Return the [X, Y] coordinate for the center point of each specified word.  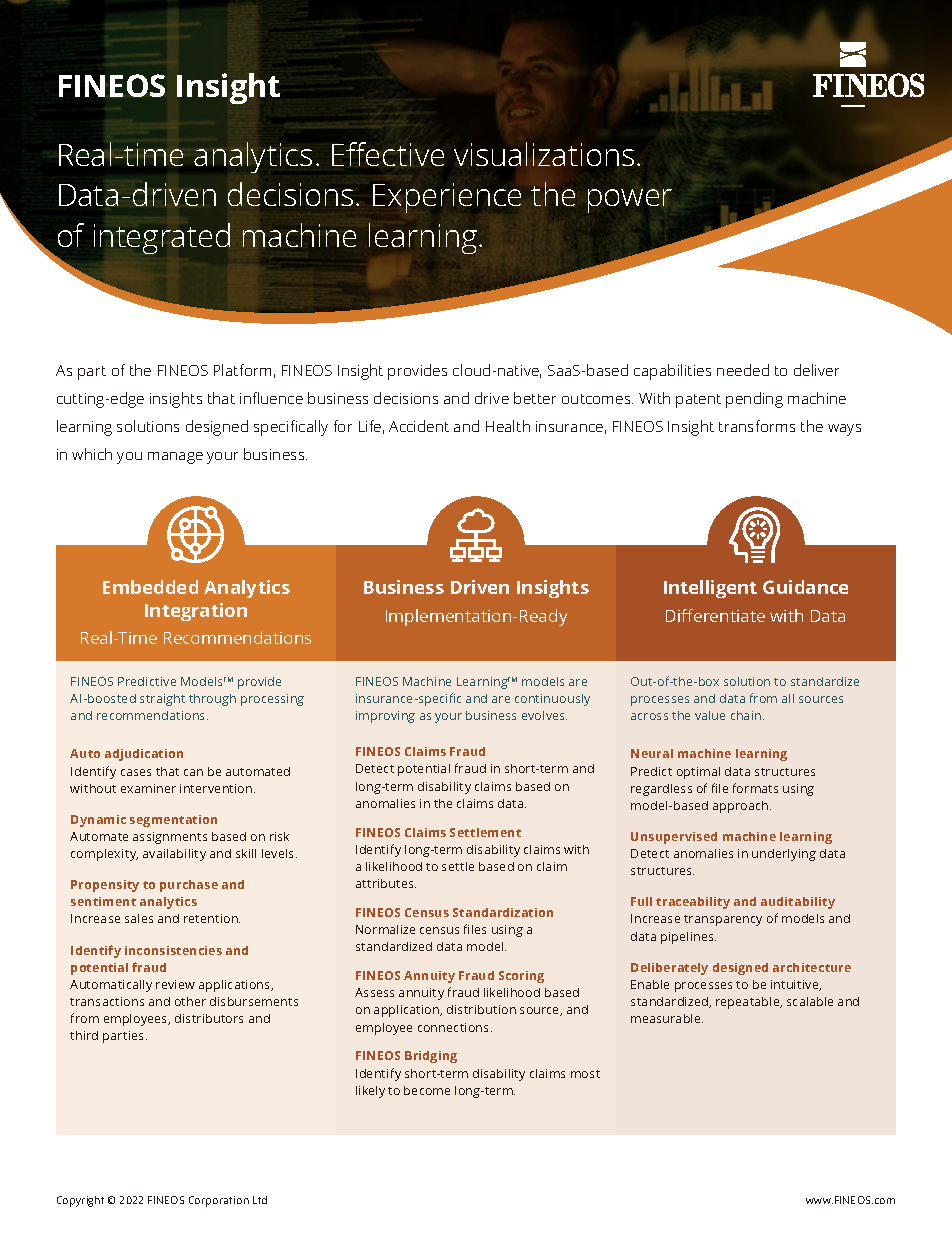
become [427, 1090]
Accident [419, 426]
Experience [447, 198]
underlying [784, 855]
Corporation [219, 1201]
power [630, 201]
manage [175, 458]
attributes [386, 883]
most [585, 1074]
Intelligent [710, 589]
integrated [162, 238]
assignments [170, 838]
